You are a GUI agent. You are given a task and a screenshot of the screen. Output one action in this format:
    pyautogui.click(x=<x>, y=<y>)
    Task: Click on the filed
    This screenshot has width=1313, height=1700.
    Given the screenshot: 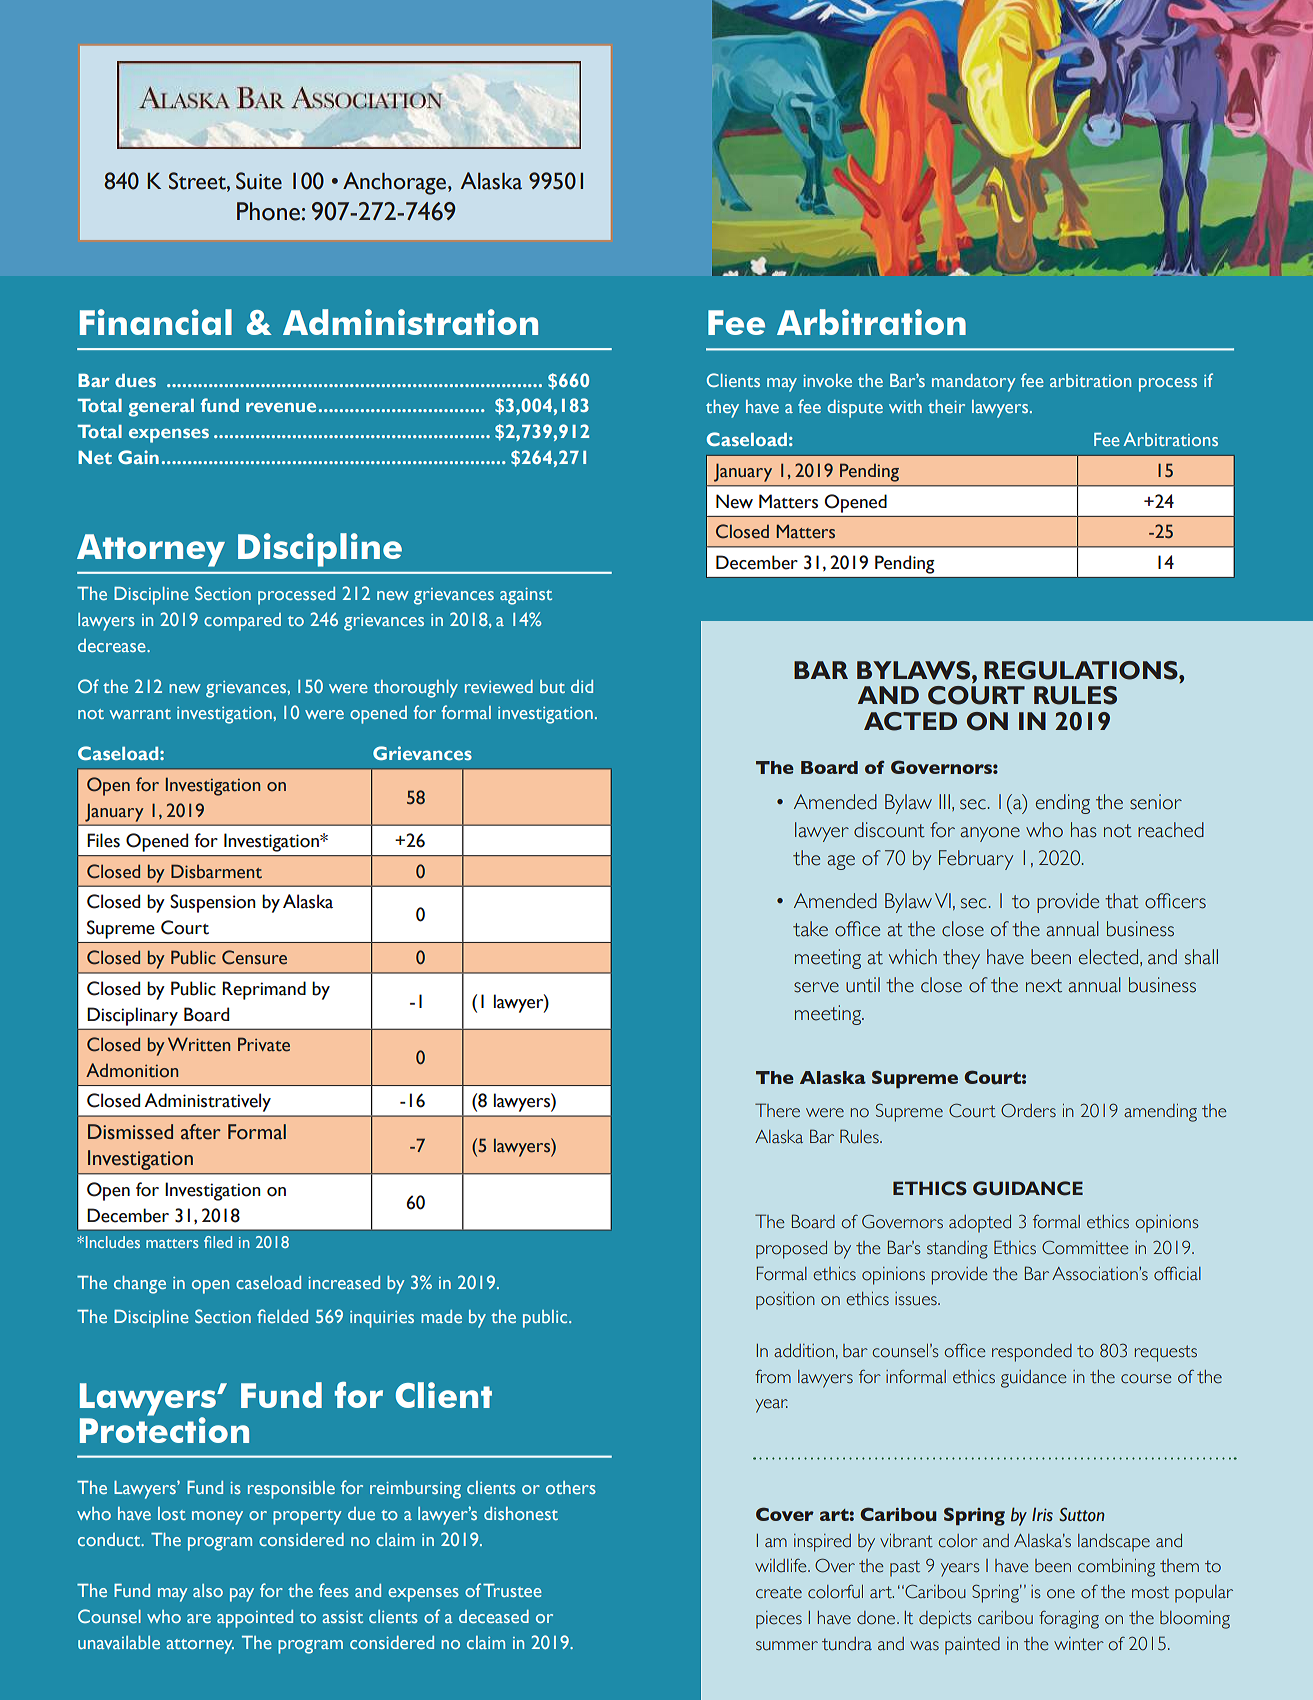 What is the action you would take?
    pyautogui.click(x=218, y=1242)
